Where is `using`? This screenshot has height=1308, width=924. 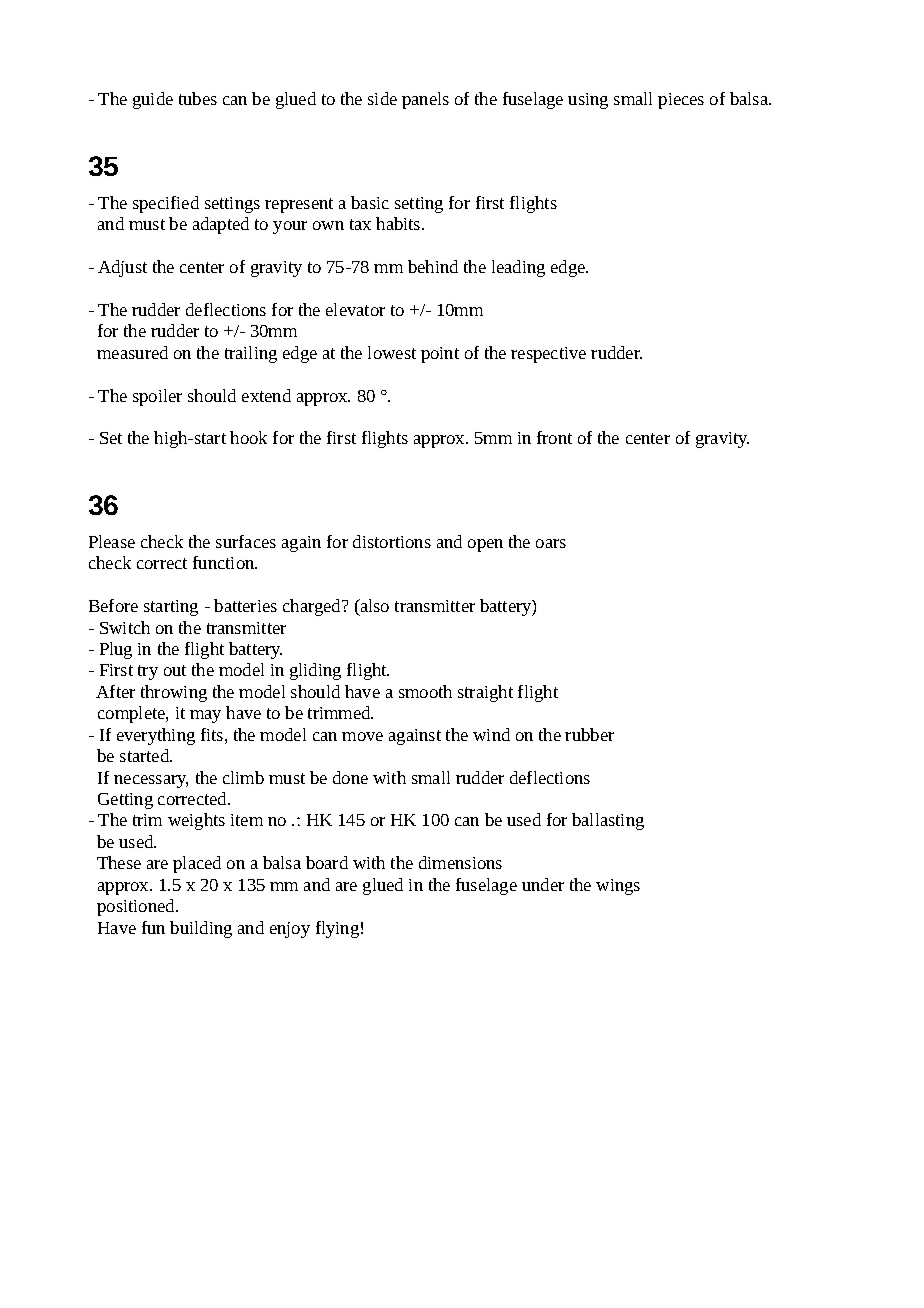
using is located at coordinates (588, 101).
